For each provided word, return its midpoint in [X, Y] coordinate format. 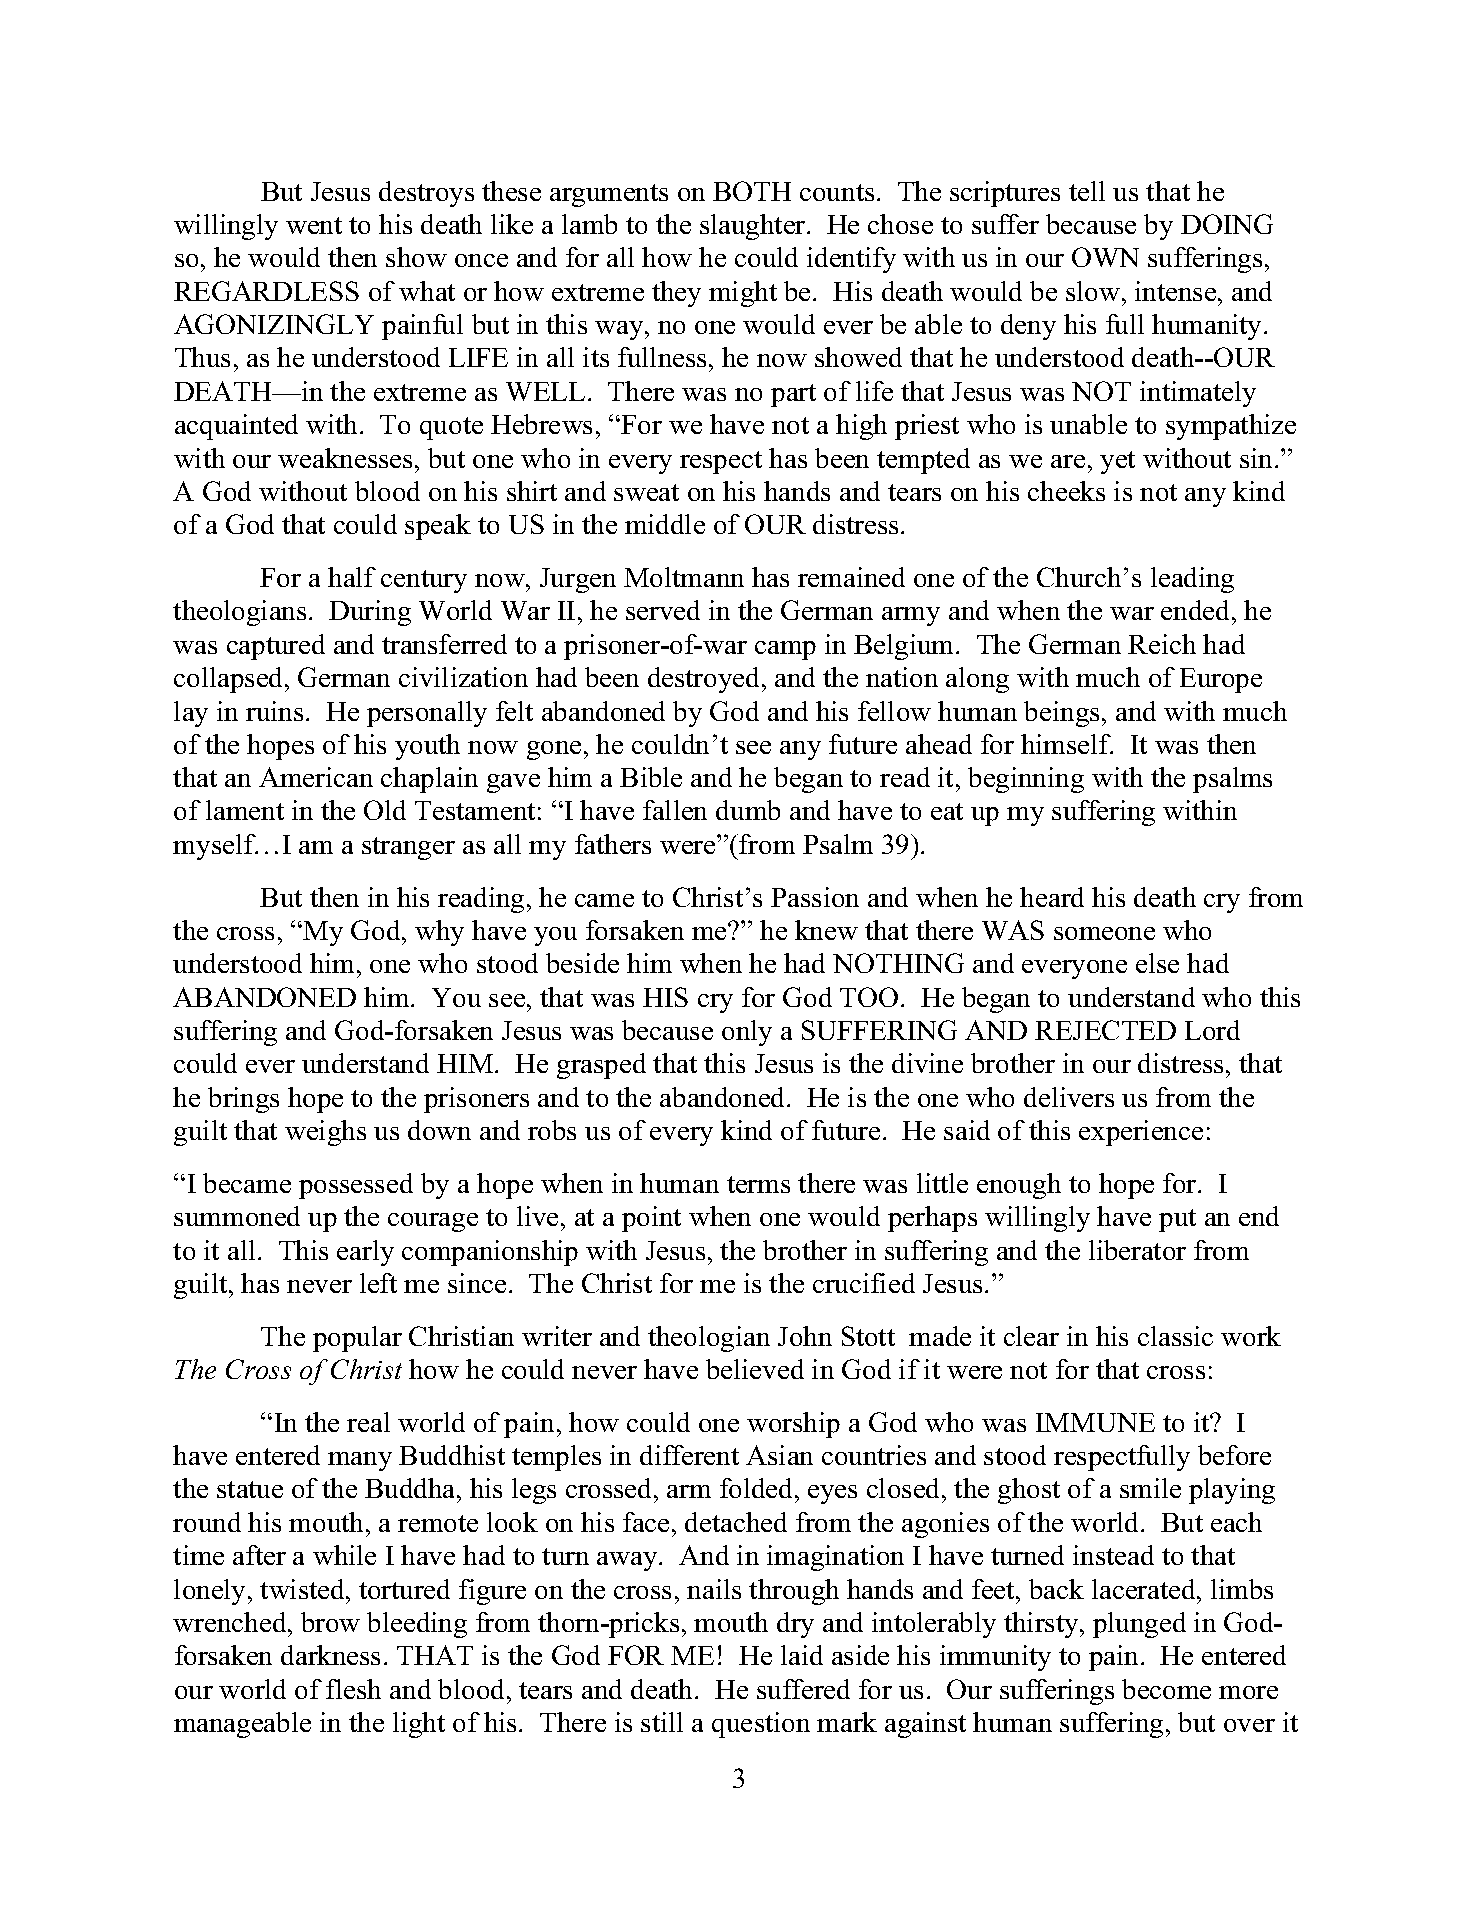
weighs [325, 1133]
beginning [1026, 780]
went [314, 225]
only [747, 1033]
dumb [748, 810]
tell [1087, 191]
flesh [353, 1689]
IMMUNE [1095, 1422]
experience [1141, 1133]
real [368, 1422]
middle [665, 524]
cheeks [1066, 491]
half [352, 577]
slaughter [754, 227]
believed [755, 1369]
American [316, 777]
